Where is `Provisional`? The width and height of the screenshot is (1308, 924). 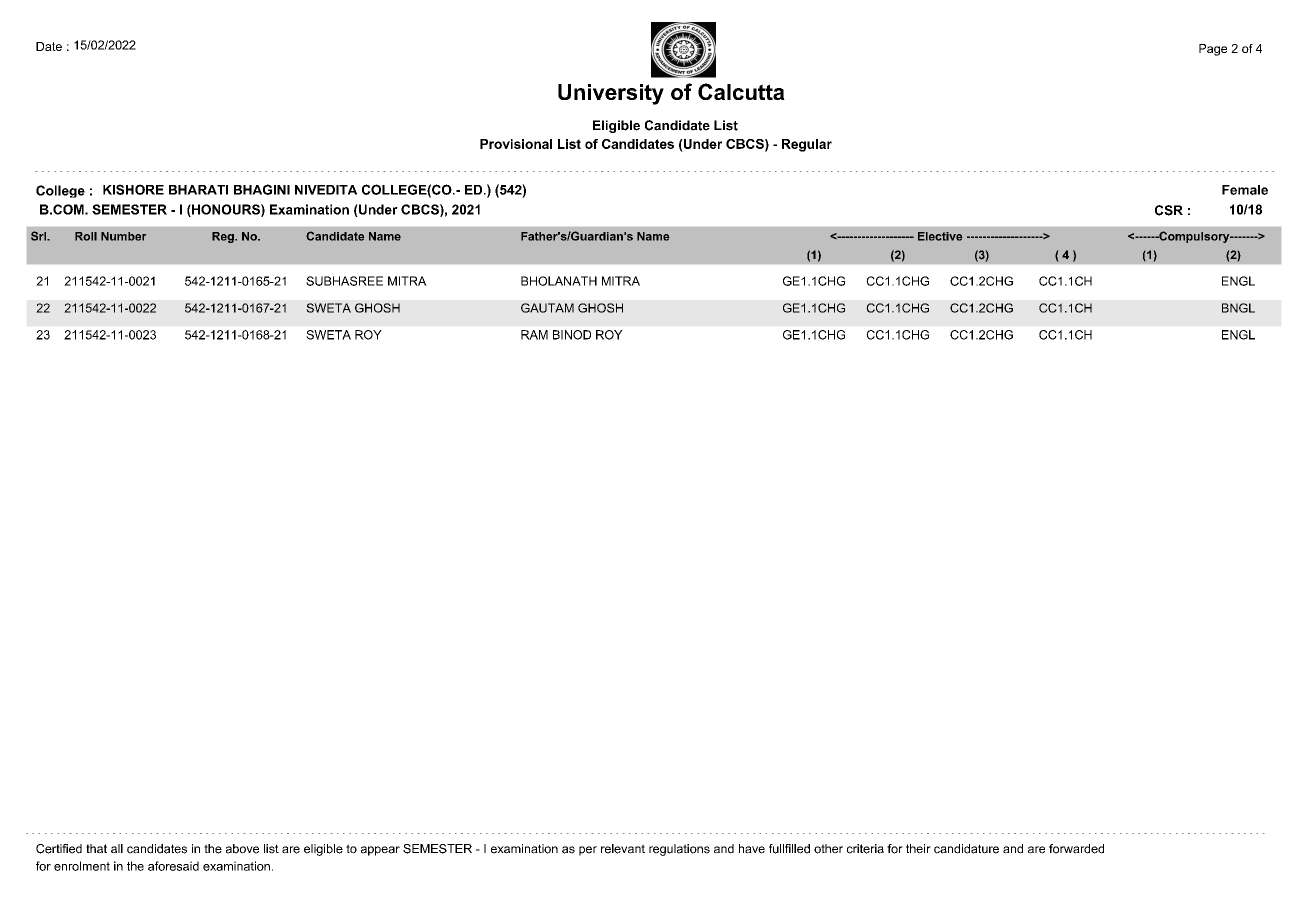
Provisional is located at coordinates (516, 144).
